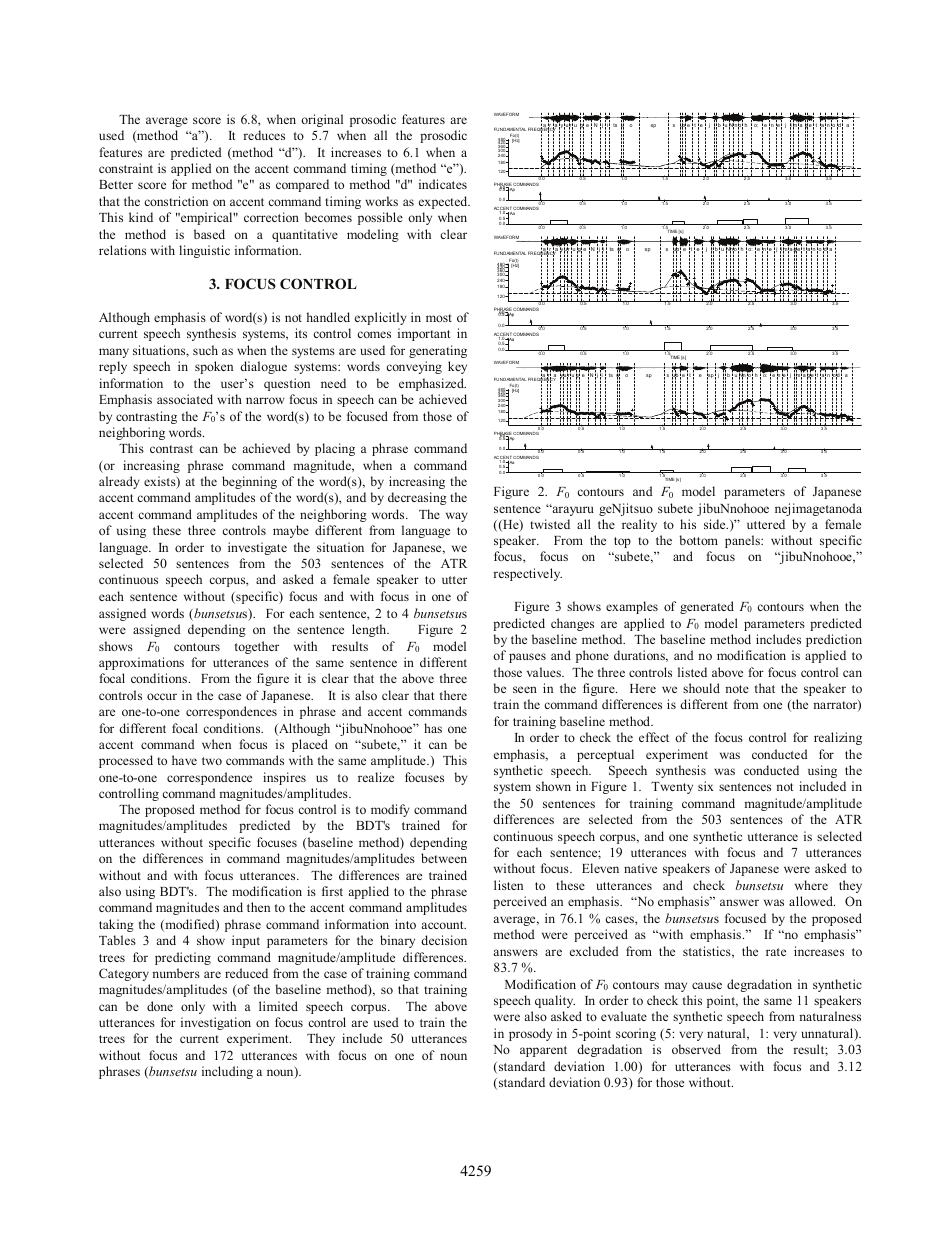 The height and width of the screenshot is (1233, 952). I want to click on side, so click(716, 524).
